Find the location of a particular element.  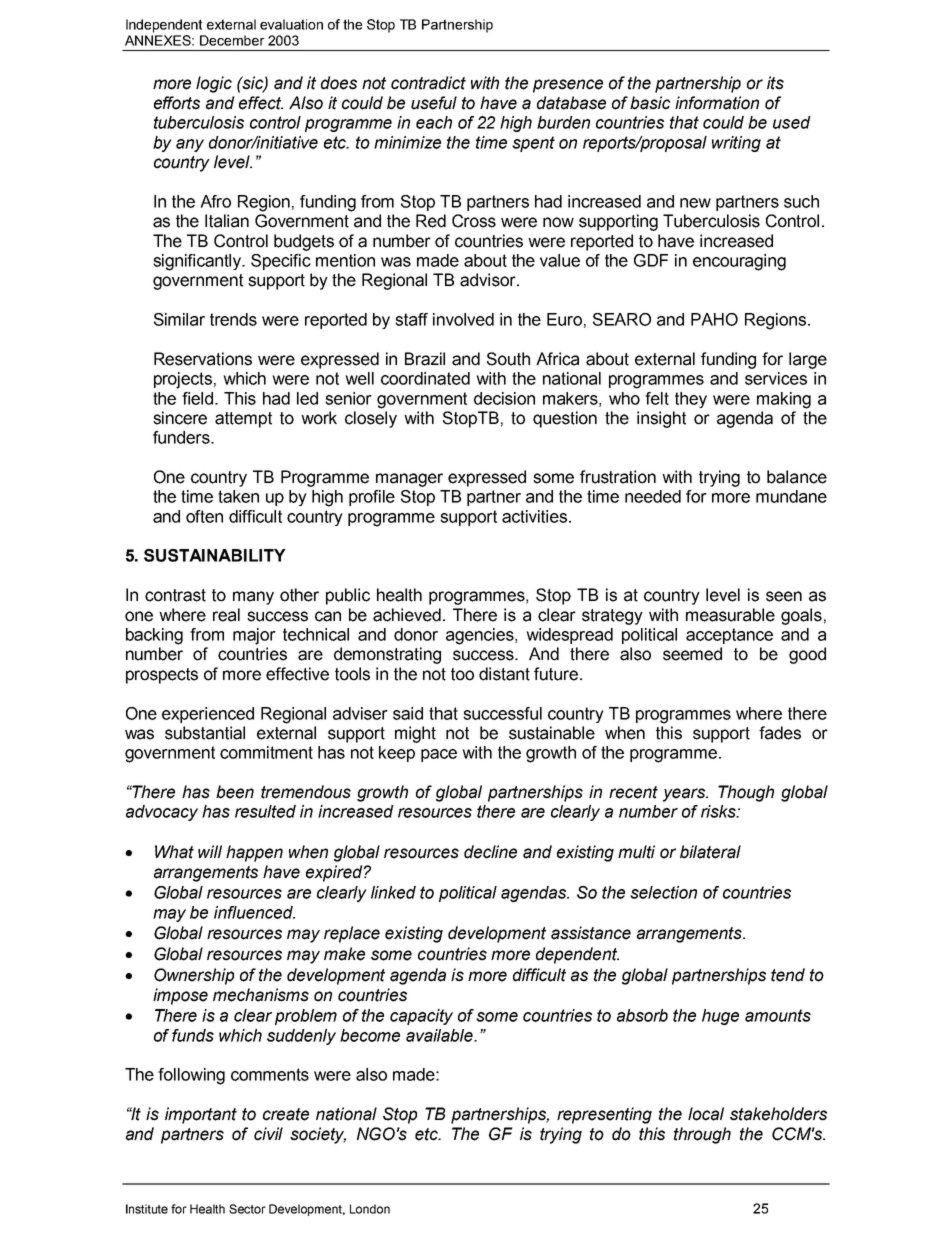

risks is located at coordinates (719, 811).
